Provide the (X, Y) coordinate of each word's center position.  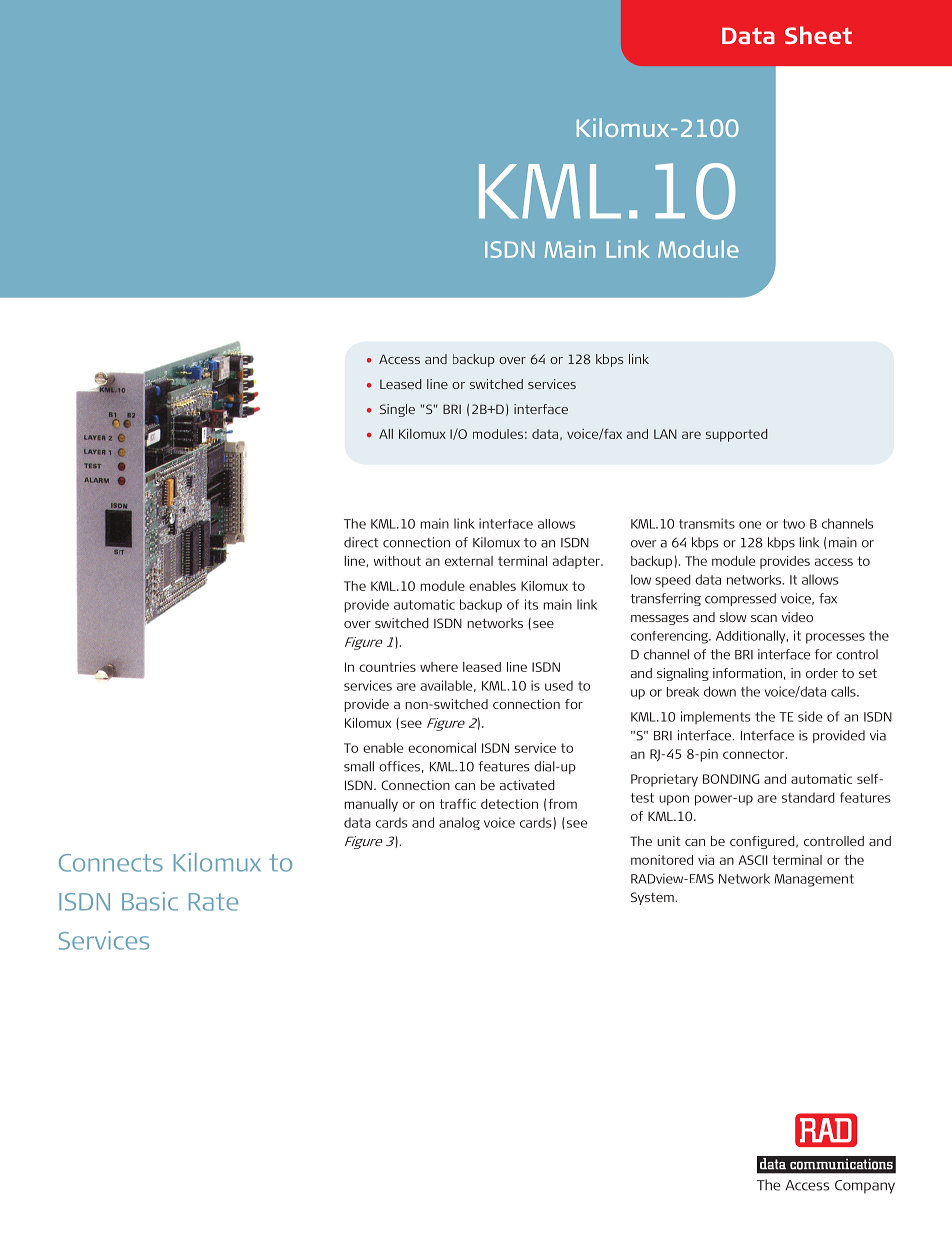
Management (814, 880)
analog (459, 823)
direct (361, 542)
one (750, 525)
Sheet (818, 35)
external (469, 561)
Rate (213, 902)
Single (397, 410)
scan (764, 618)
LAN (665, 434)
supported (736, 435)
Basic (150, 901)
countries (387, 667)
